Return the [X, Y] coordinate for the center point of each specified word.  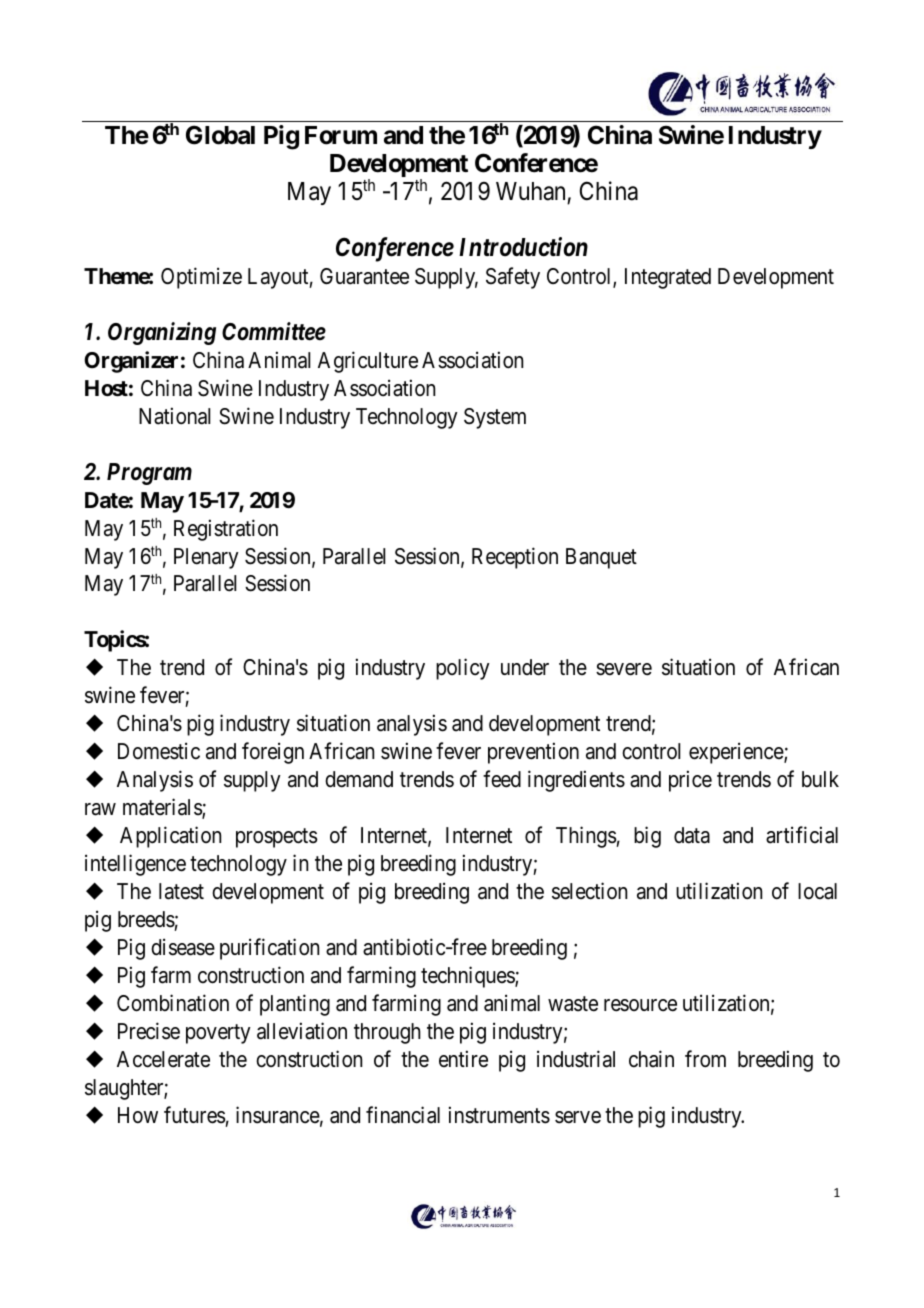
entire [463, 1059]
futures [195, 1115]
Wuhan [530, 191]
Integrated [668, 278]
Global [220, 135]
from [705, 1059]
